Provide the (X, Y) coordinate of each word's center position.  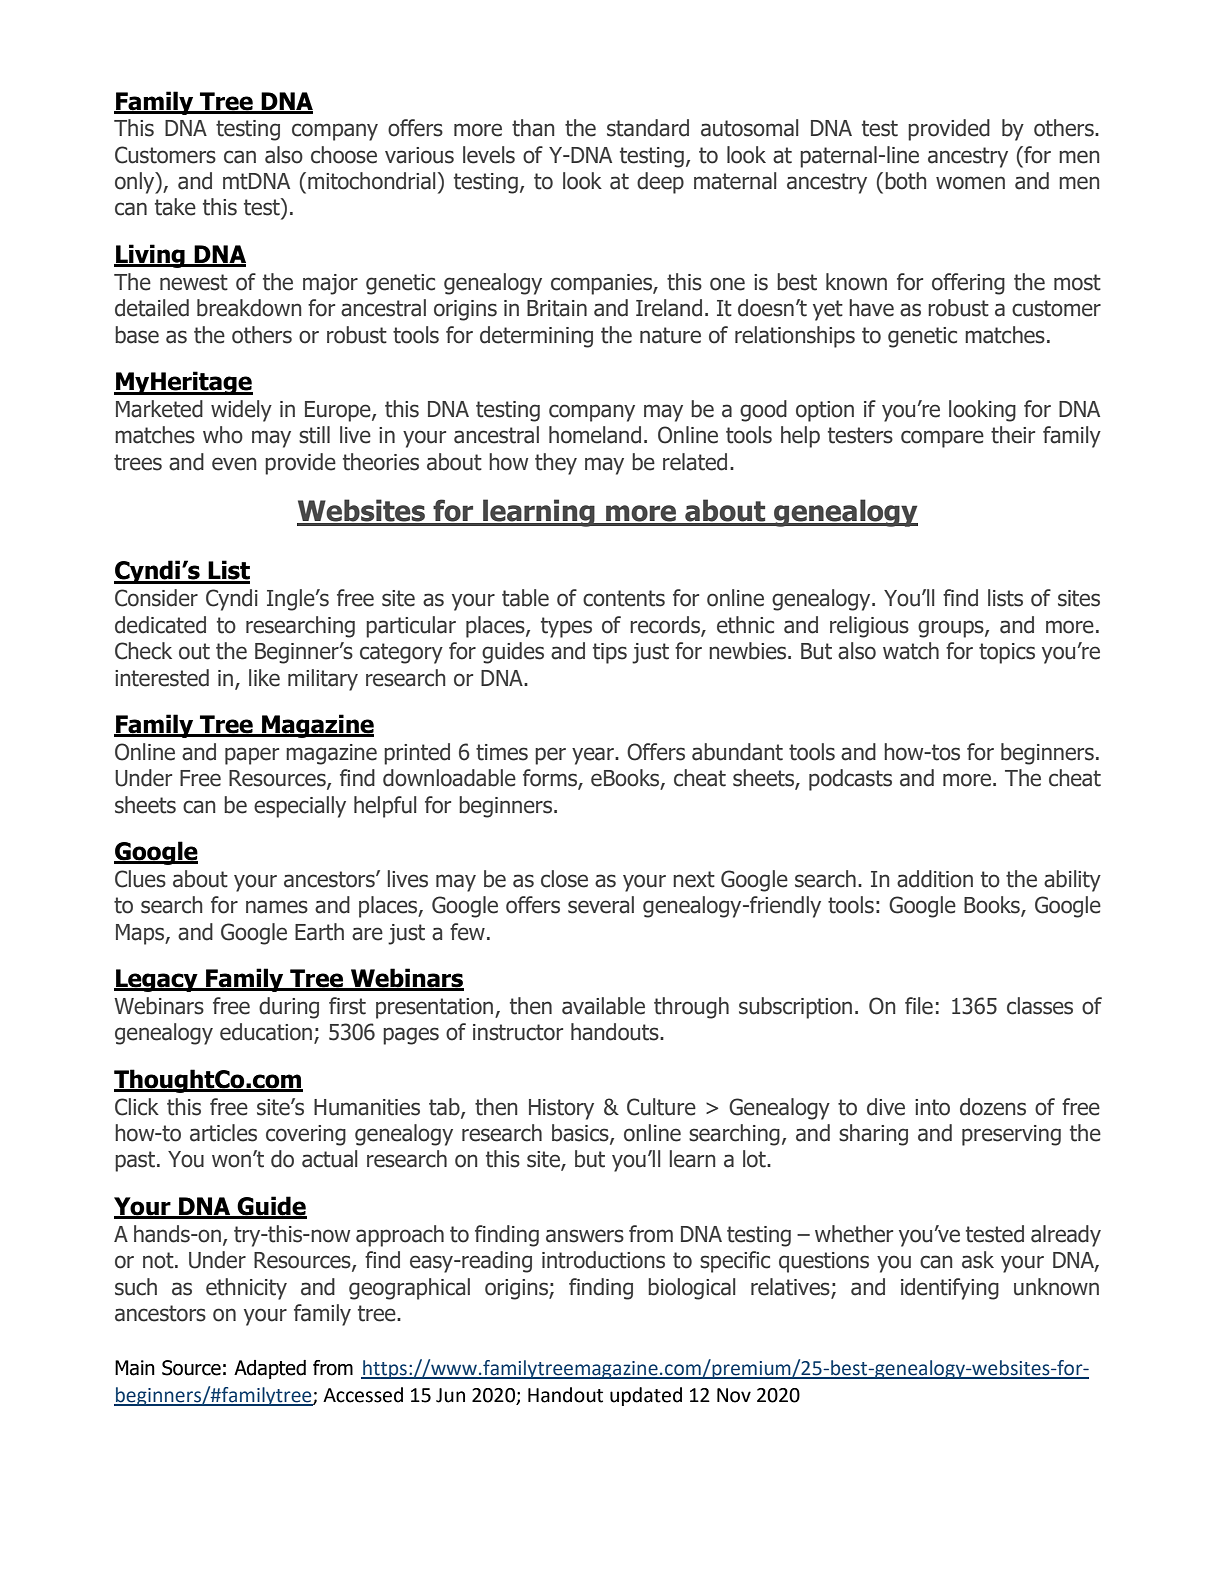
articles (223, 1133)
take (175, 207)
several (601, 905)
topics (1007, 653)
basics (581, 1134)
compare (942, 439)
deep (660, 183)
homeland (595, 435)
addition (935, 879)
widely (241, 411)
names (277, 907)
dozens (993, 1107)
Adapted (270, 1369)
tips (610, 653)
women (970, 183)
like (264, 678)
